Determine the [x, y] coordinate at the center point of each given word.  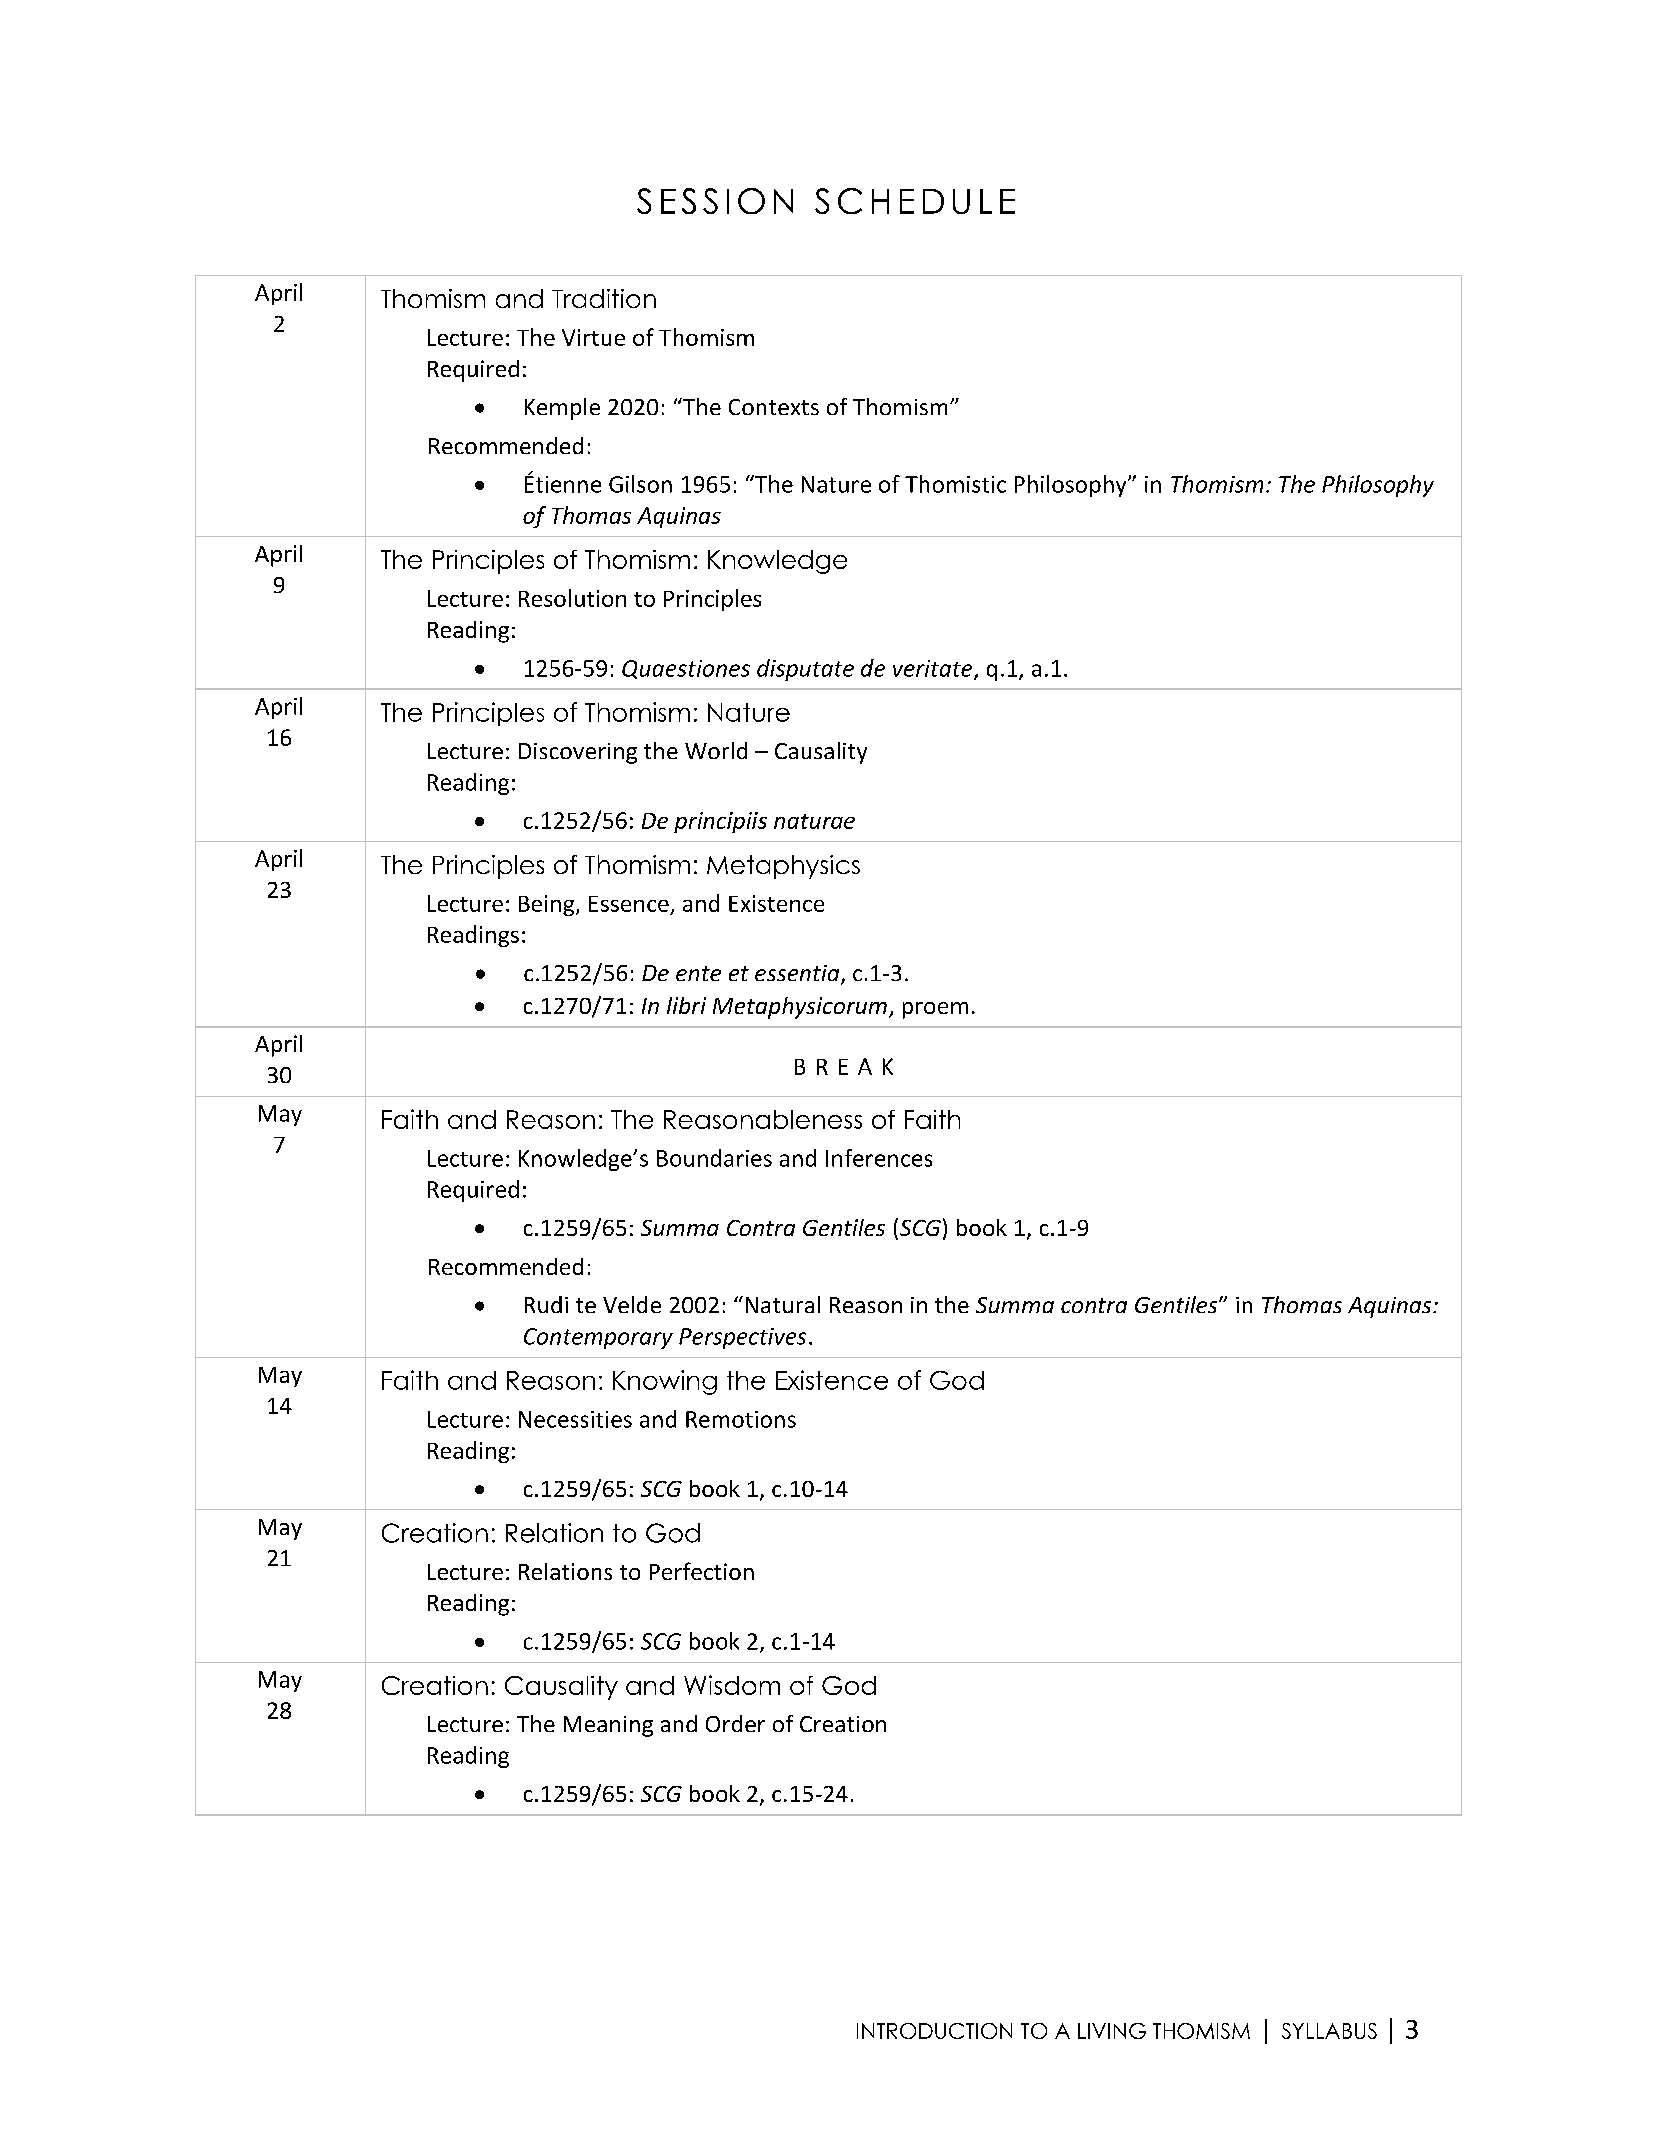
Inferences [879, 1158]
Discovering [578, 753]
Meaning [608, 1726]
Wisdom [732, 1685]
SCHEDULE [915, 201]
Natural [783, 1304]
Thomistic [955, 484]
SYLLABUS [1329, 2031]
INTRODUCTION [934, 2031]
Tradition [604, 298]
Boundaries [714, 1158]
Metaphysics [783, 867]
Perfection [702, 1571]
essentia [798, 974]
